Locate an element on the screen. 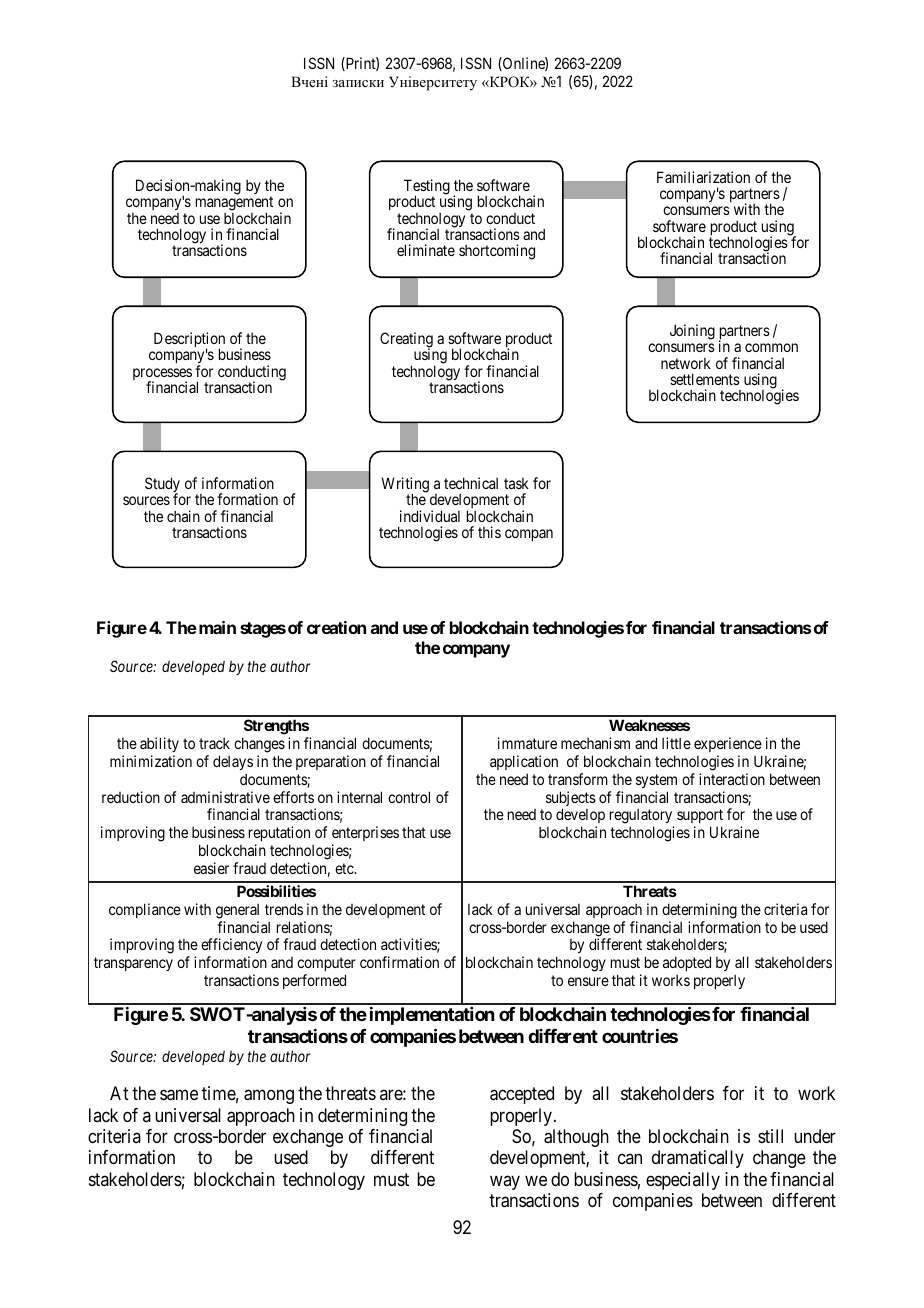 The height and width of the screenshot is (1308, 924). Familiarization is located at coordinates (703, 177).
